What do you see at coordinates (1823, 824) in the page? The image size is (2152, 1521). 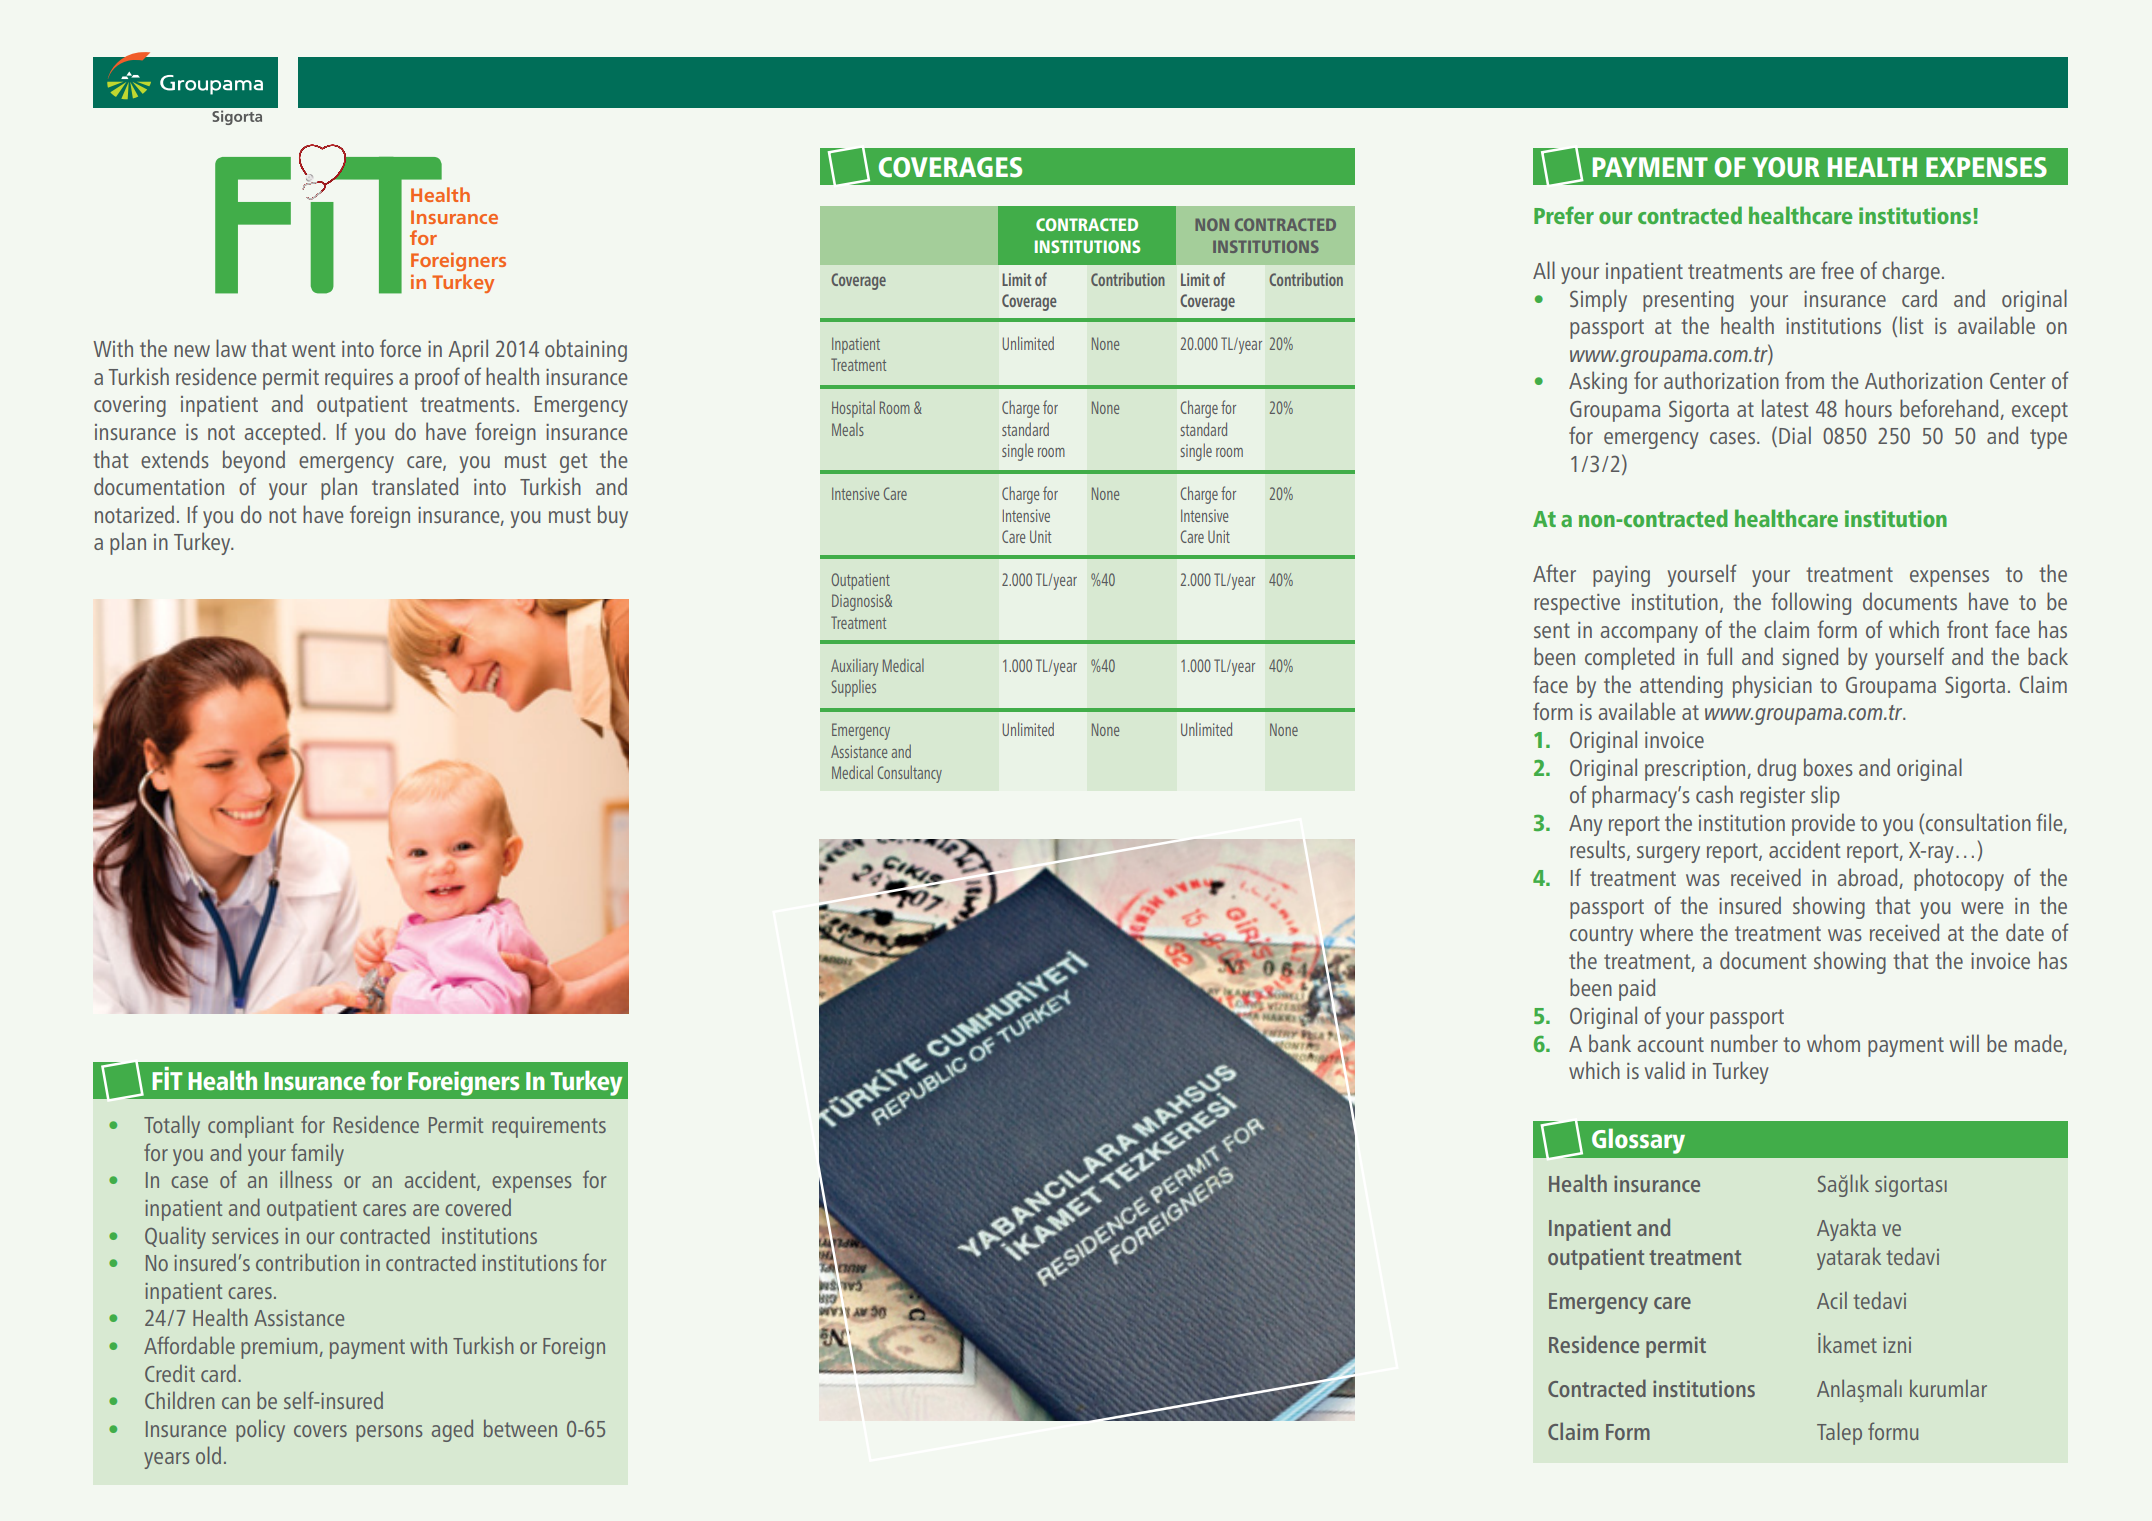 I see `provide` at bounding box center [1823, 824].
